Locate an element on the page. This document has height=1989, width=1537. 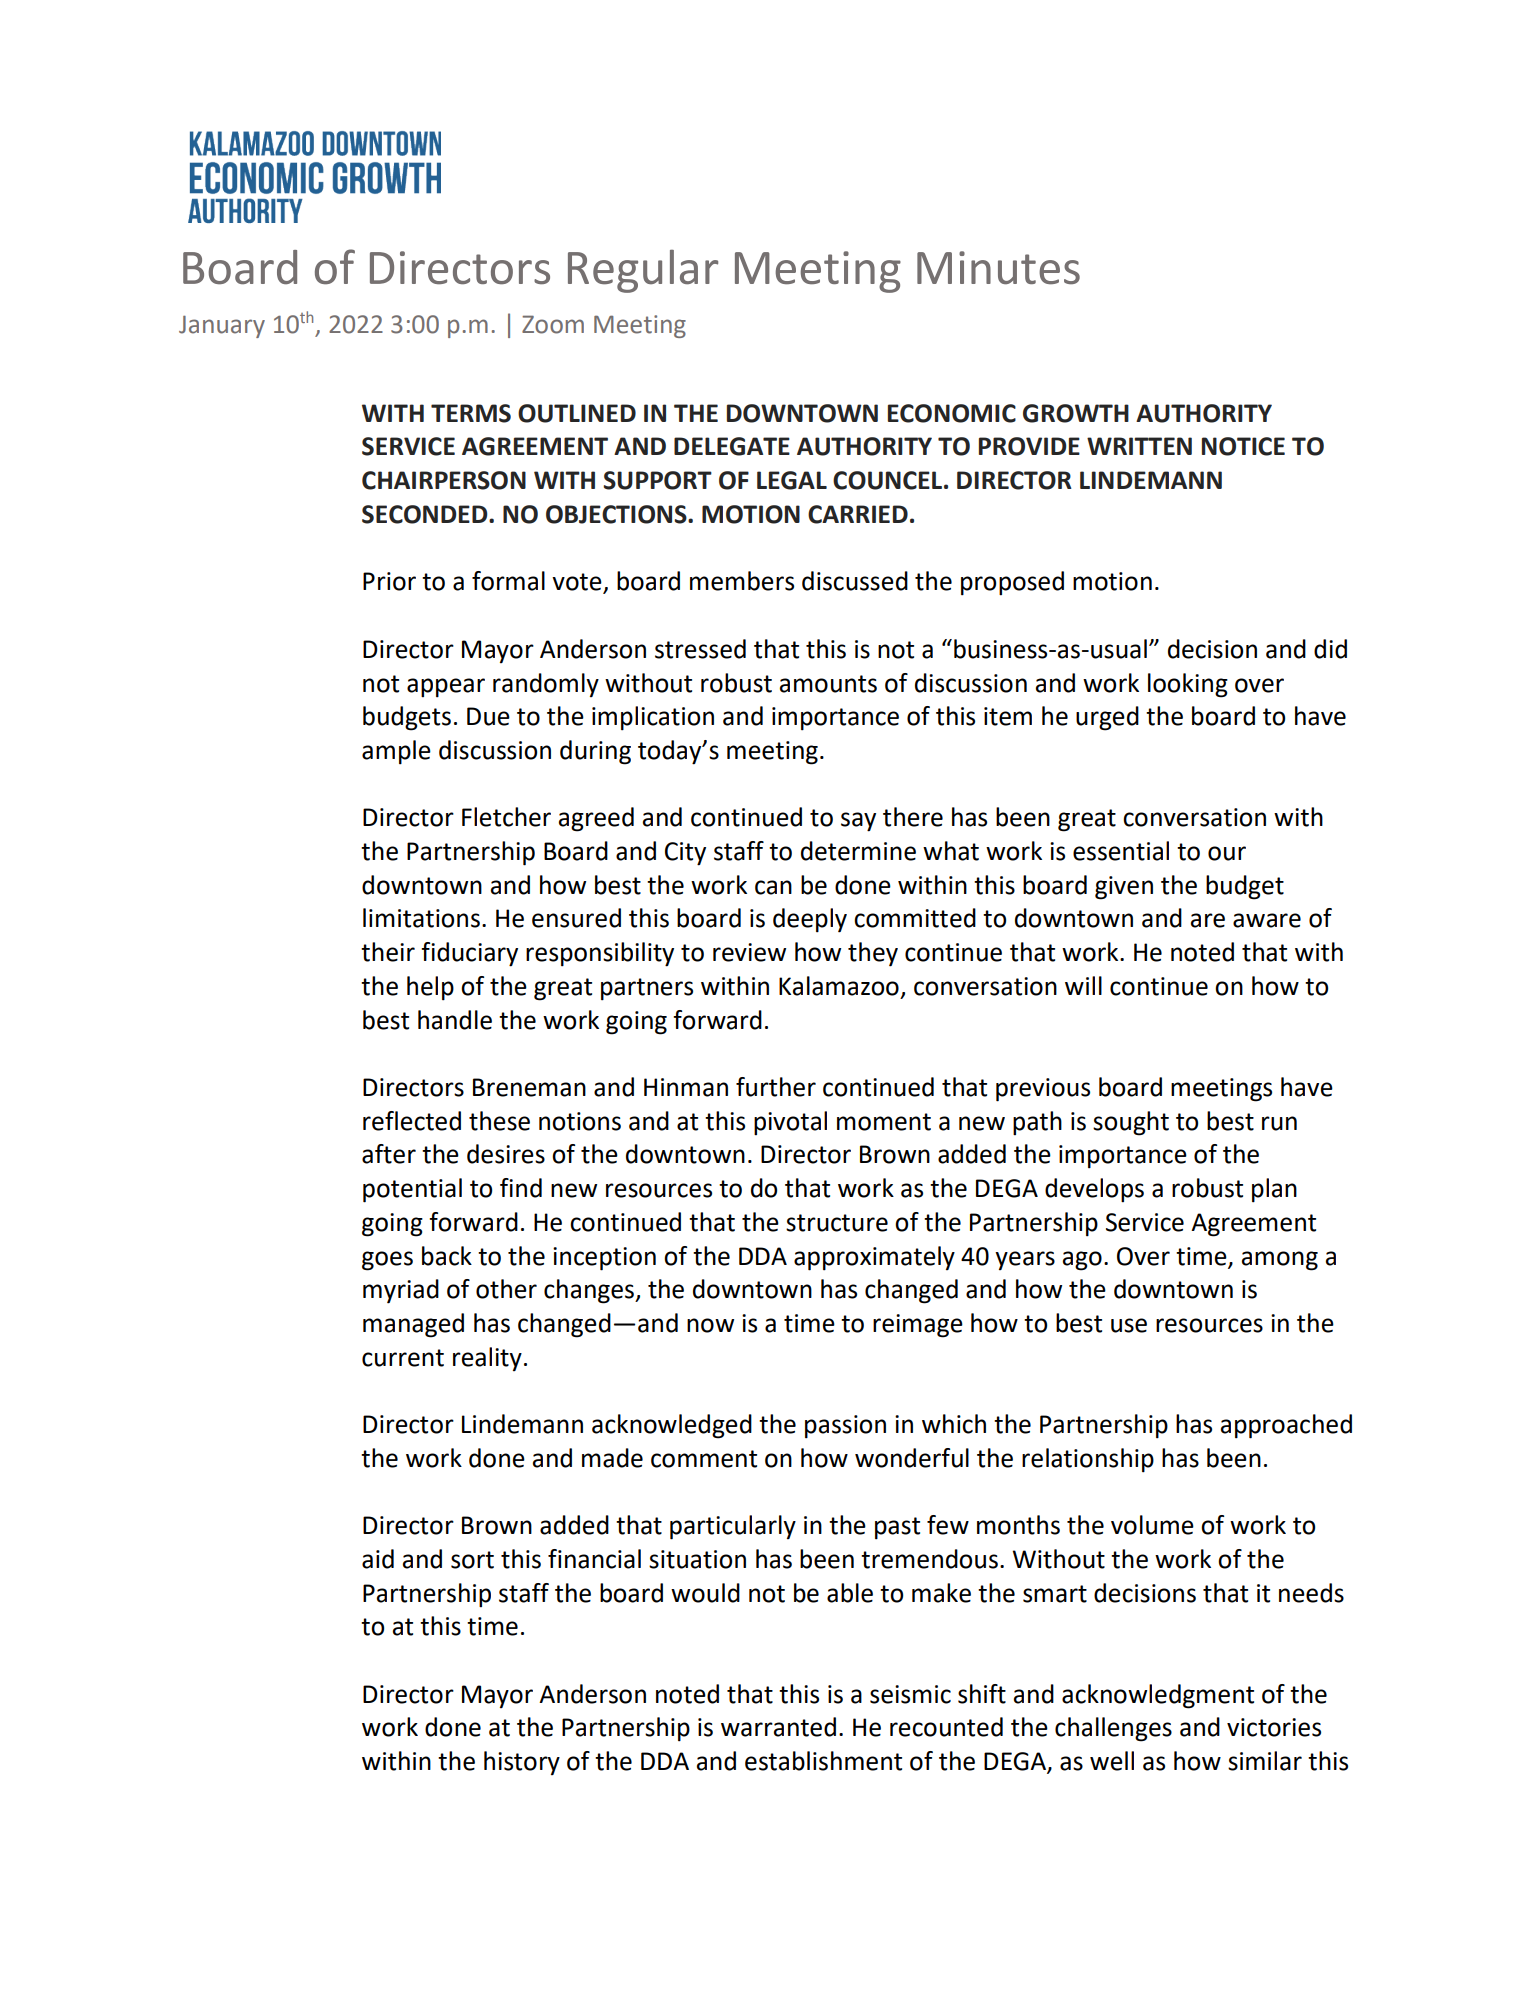
history is located at coordinates (522, 1763).
